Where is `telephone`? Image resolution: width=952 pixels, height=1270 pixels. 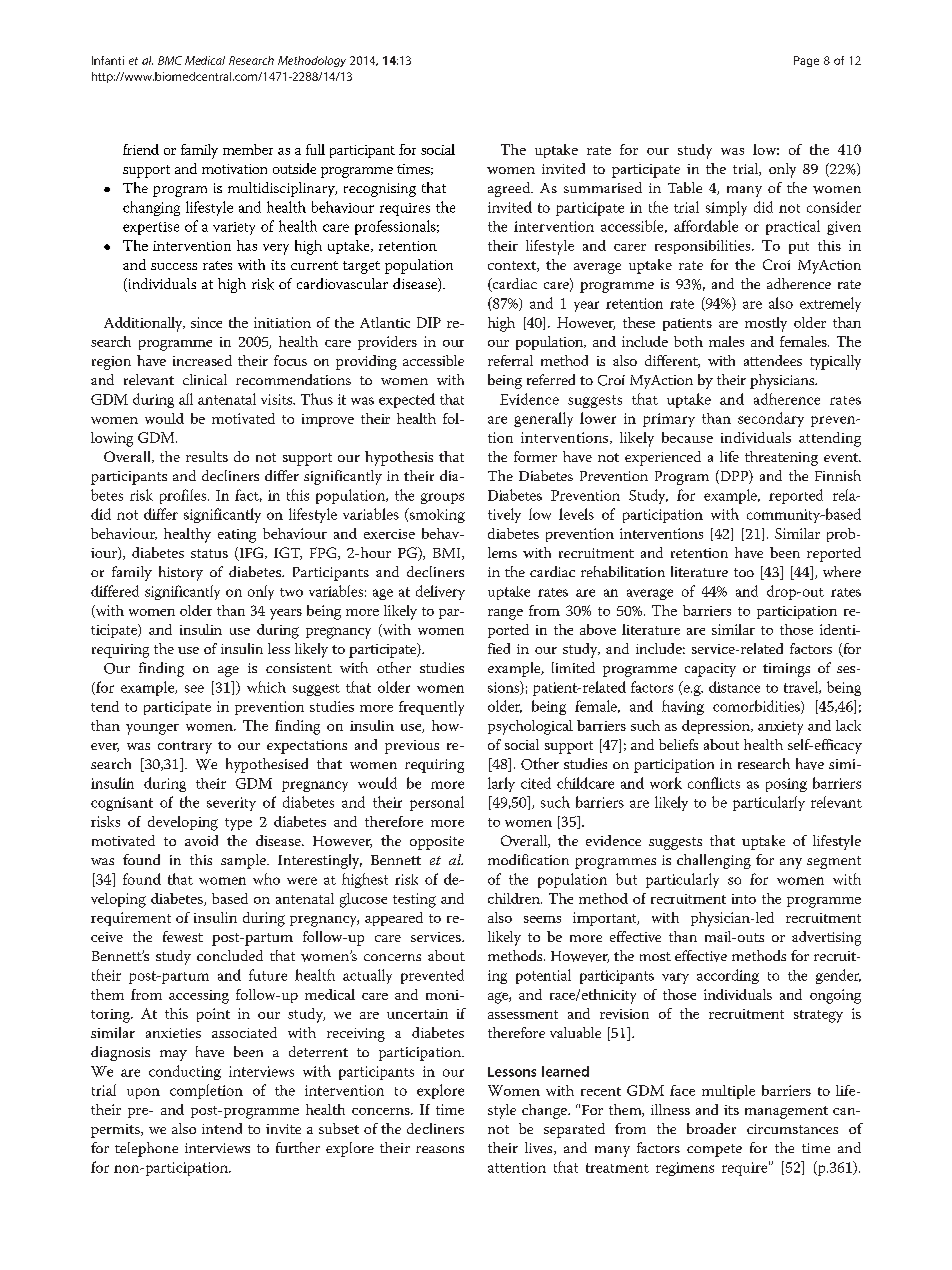 telephone is located at coordinates (146, 1149).
